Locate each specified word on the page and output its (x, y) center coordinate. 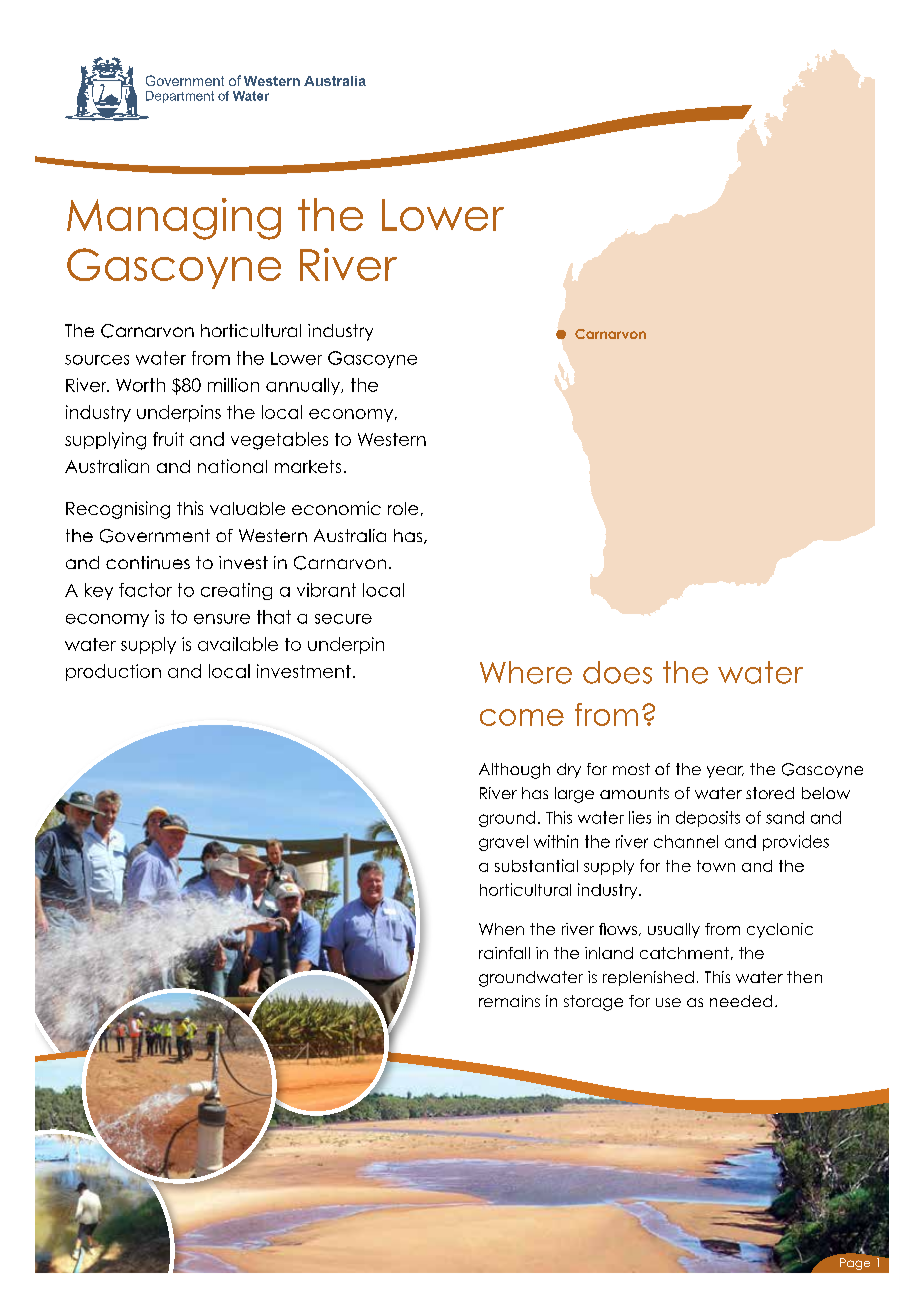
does (617, 672)
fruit (168, 439)
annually (304, 386)
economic (336, 508)
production (113, 672)
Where (526, 672)
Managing (174, 219)
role (403, 508)
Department (180, 97)
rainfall (504, 953)
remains (509, 1001)
